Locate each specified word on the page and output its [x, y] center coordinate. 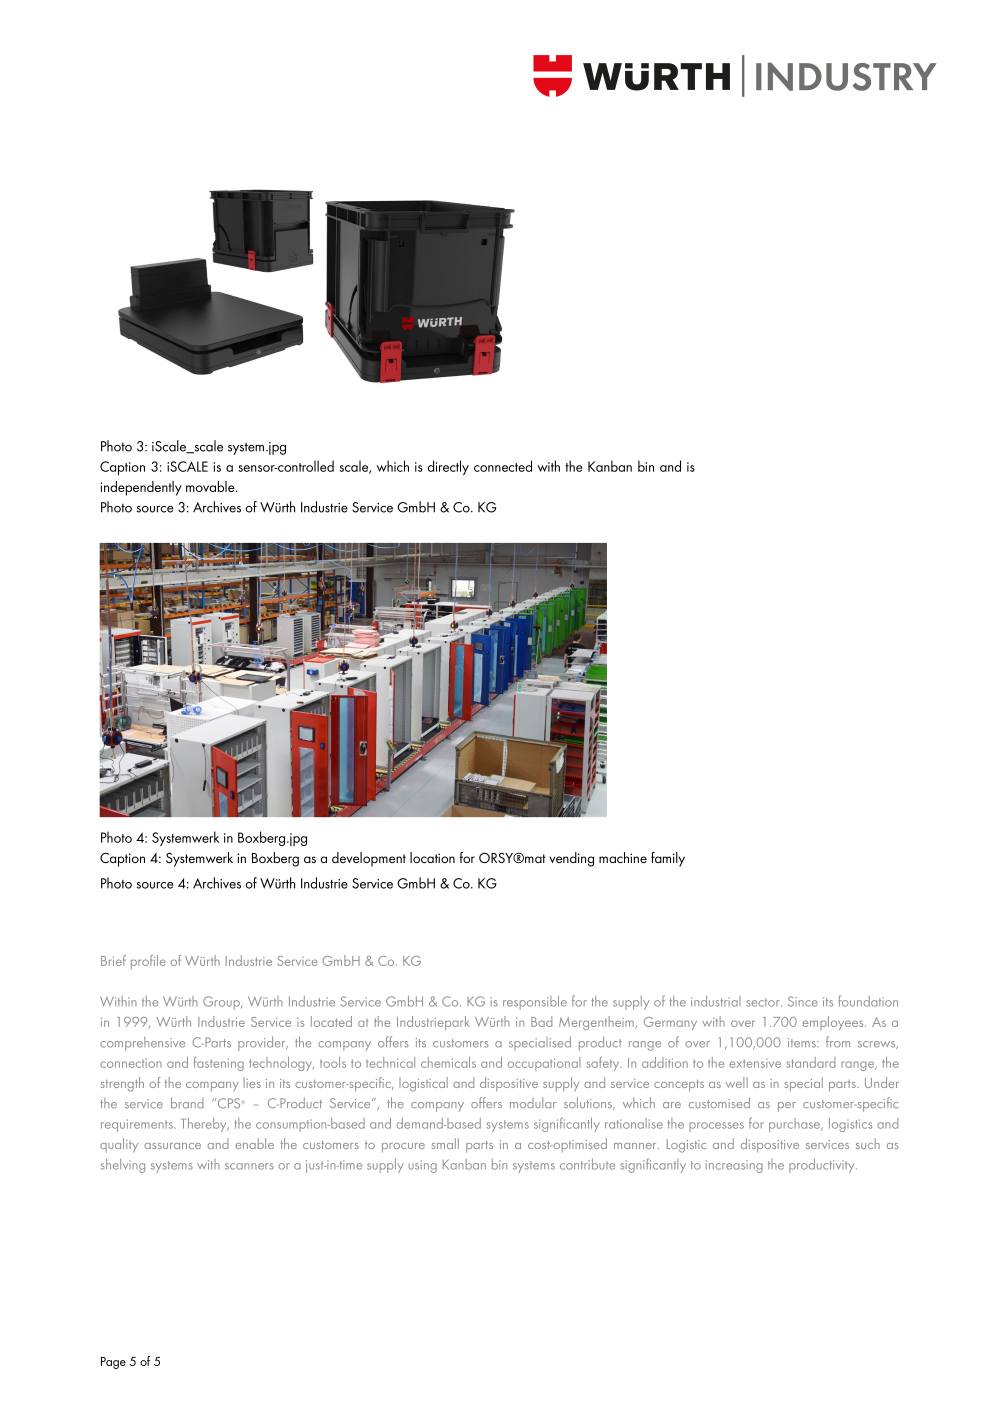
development [369, 859]
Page [113, 1363]
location [432, 857]
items [803, 1043]
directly [448, 467]
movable [211, 486]
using [423, 1166]
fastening [219, 1064]
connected [503, 466]
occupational [544, 1064]
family [668, 859]
